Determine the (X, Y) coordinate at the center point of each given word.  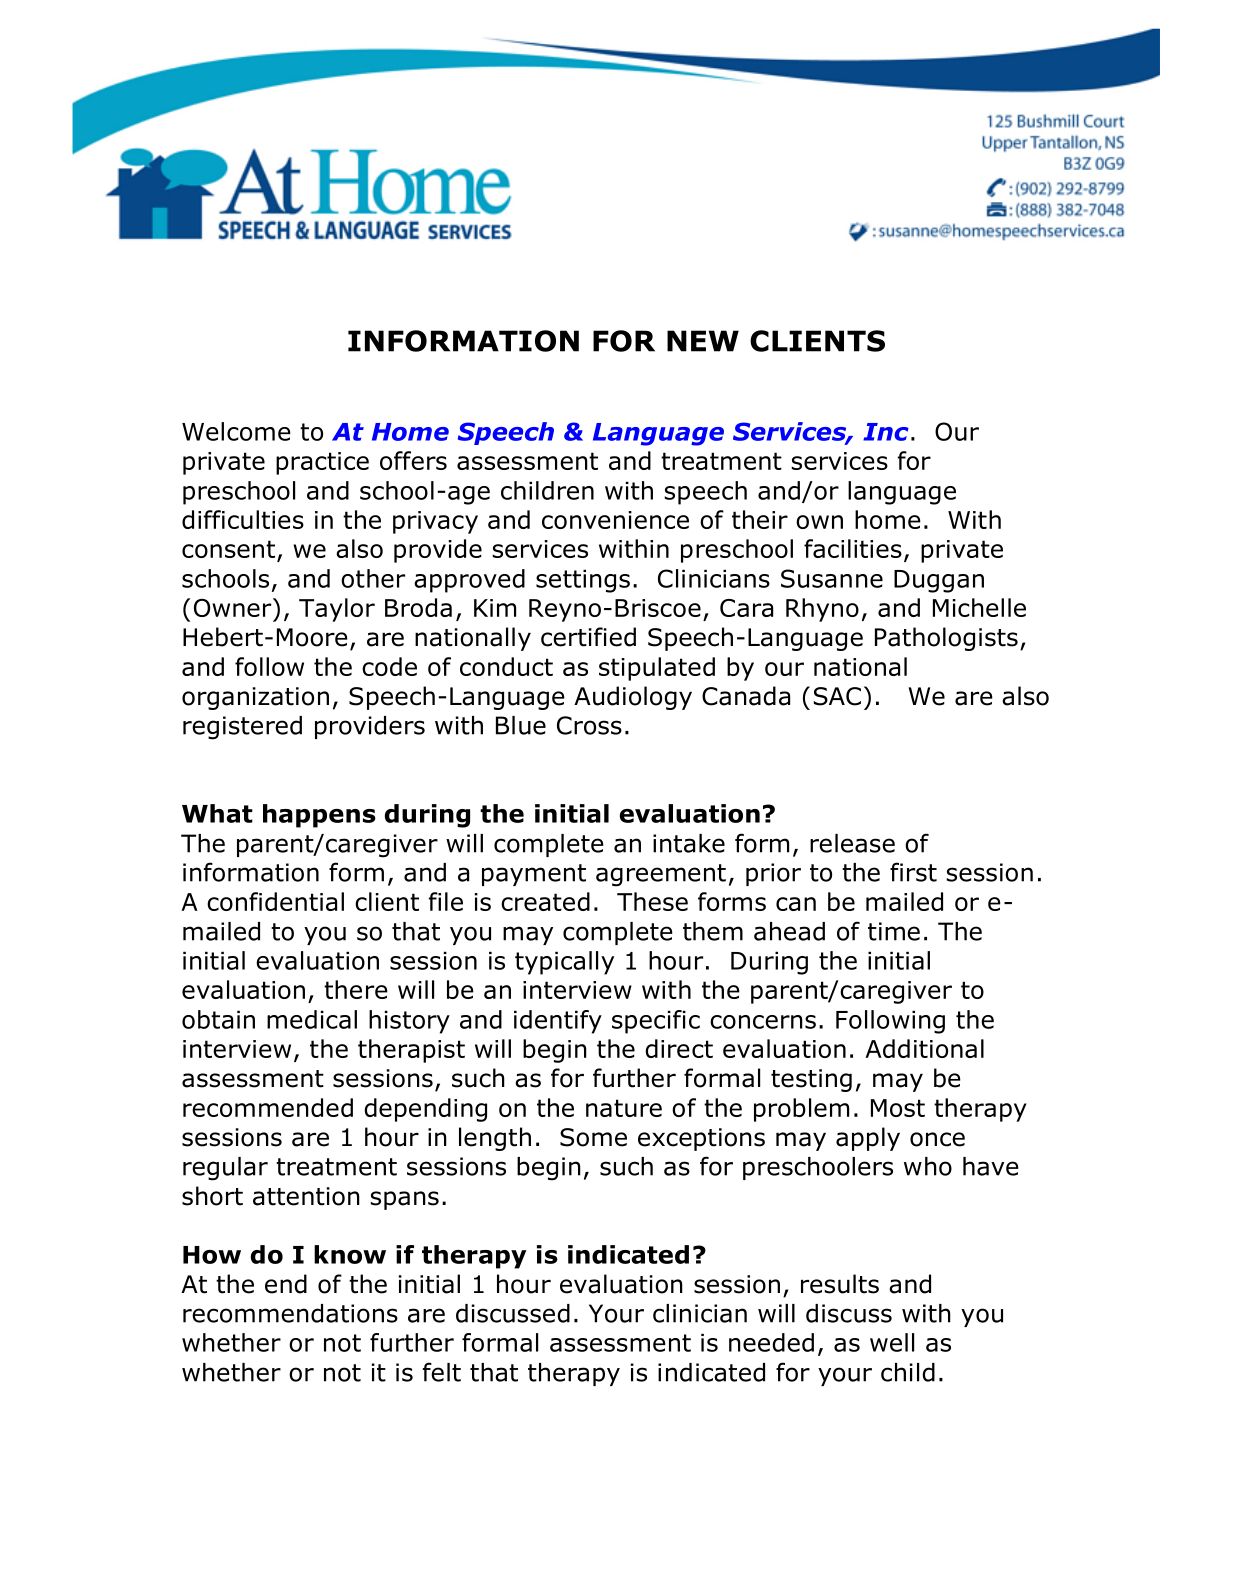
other (373, 578)
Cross (589, 725)
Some (593, 1137)
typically (564, 963)
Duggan (939, 581)
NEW (703, 341)
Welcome (236, 431)
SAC (837, 696)
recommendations (290, 1313)
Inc (886, 432)
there (356, 989)
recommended (268, 1107)
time (894, 931)
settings (583, 581)
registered (242, 728)
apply (868, 1139)
